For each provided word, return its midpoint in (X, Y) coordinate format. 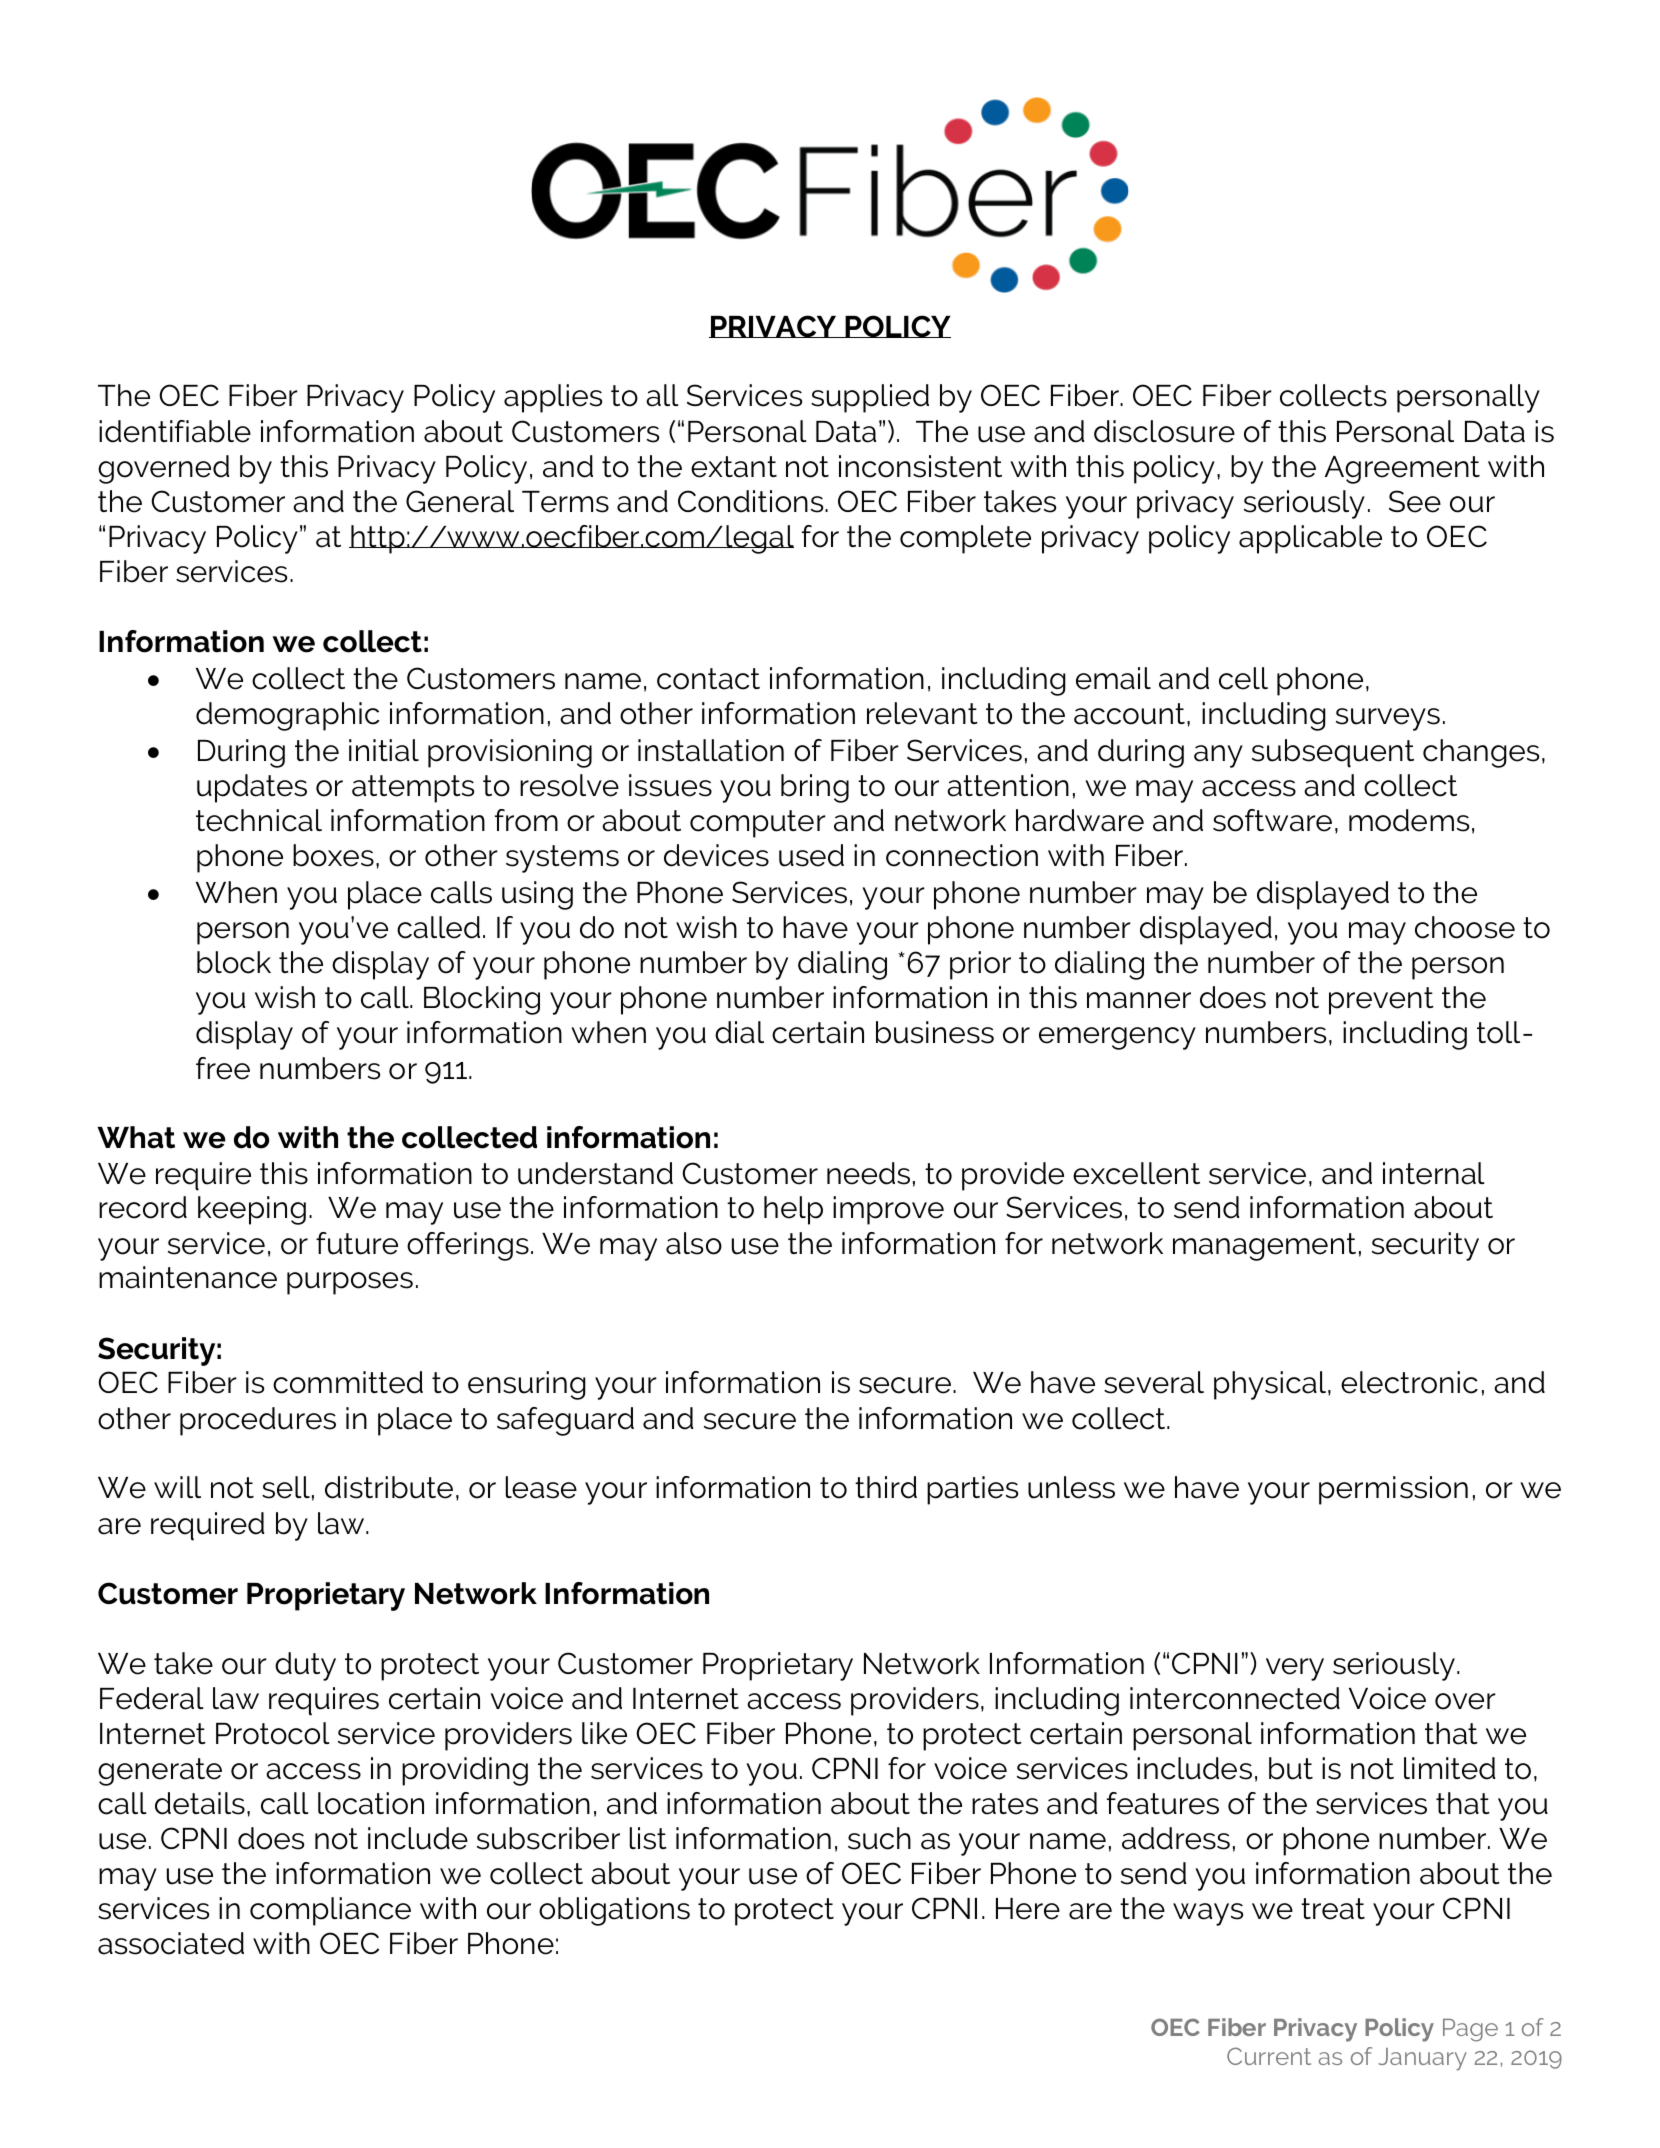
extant (734, 467)
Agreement (1402, 470)
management (1264, 1247)
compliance (330, 1911)
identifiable (175, 431)
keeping (252, 1210)
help (793, 1210)
